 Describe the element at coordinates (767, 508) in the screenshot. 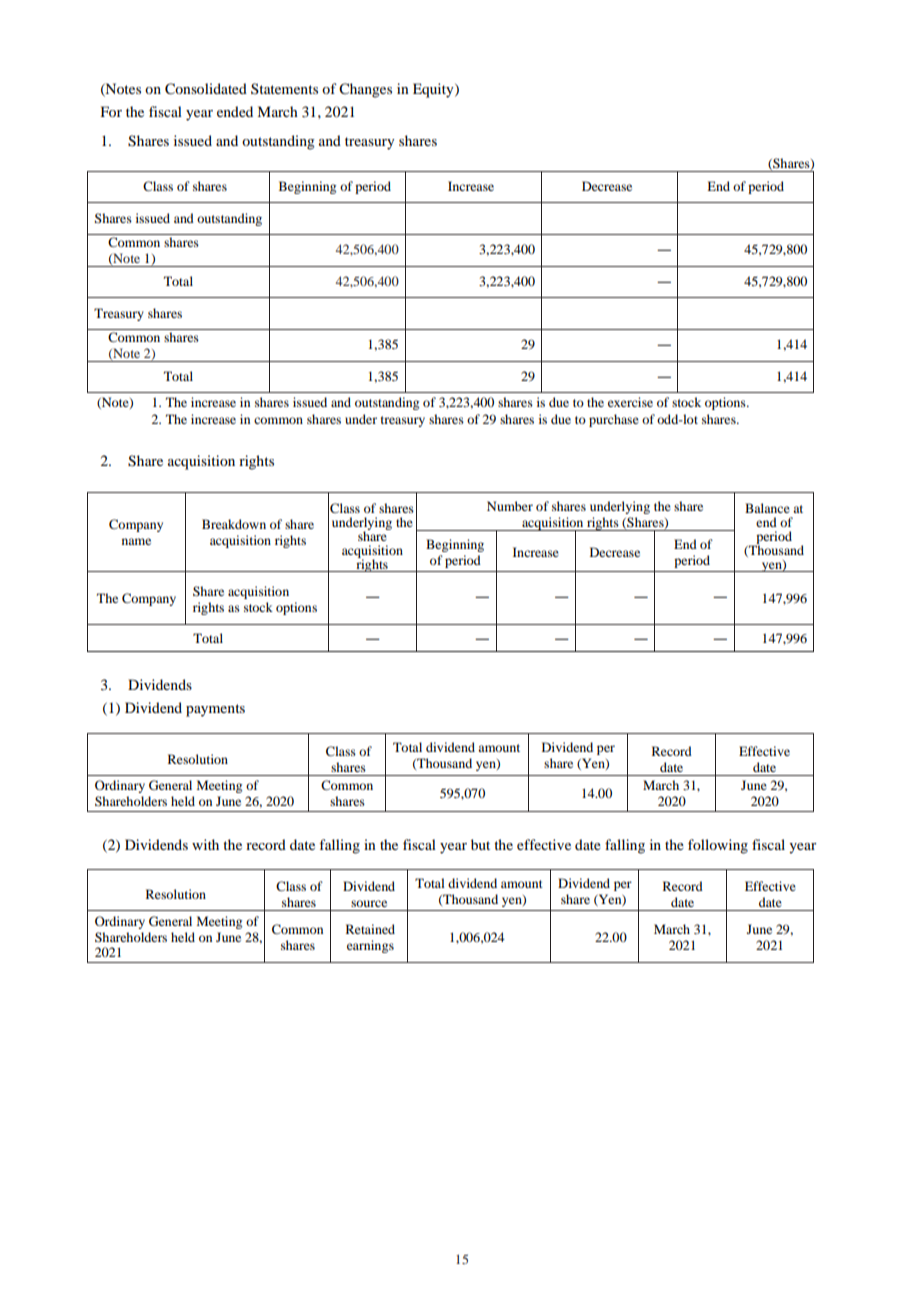

I see `Balance` at that location.
